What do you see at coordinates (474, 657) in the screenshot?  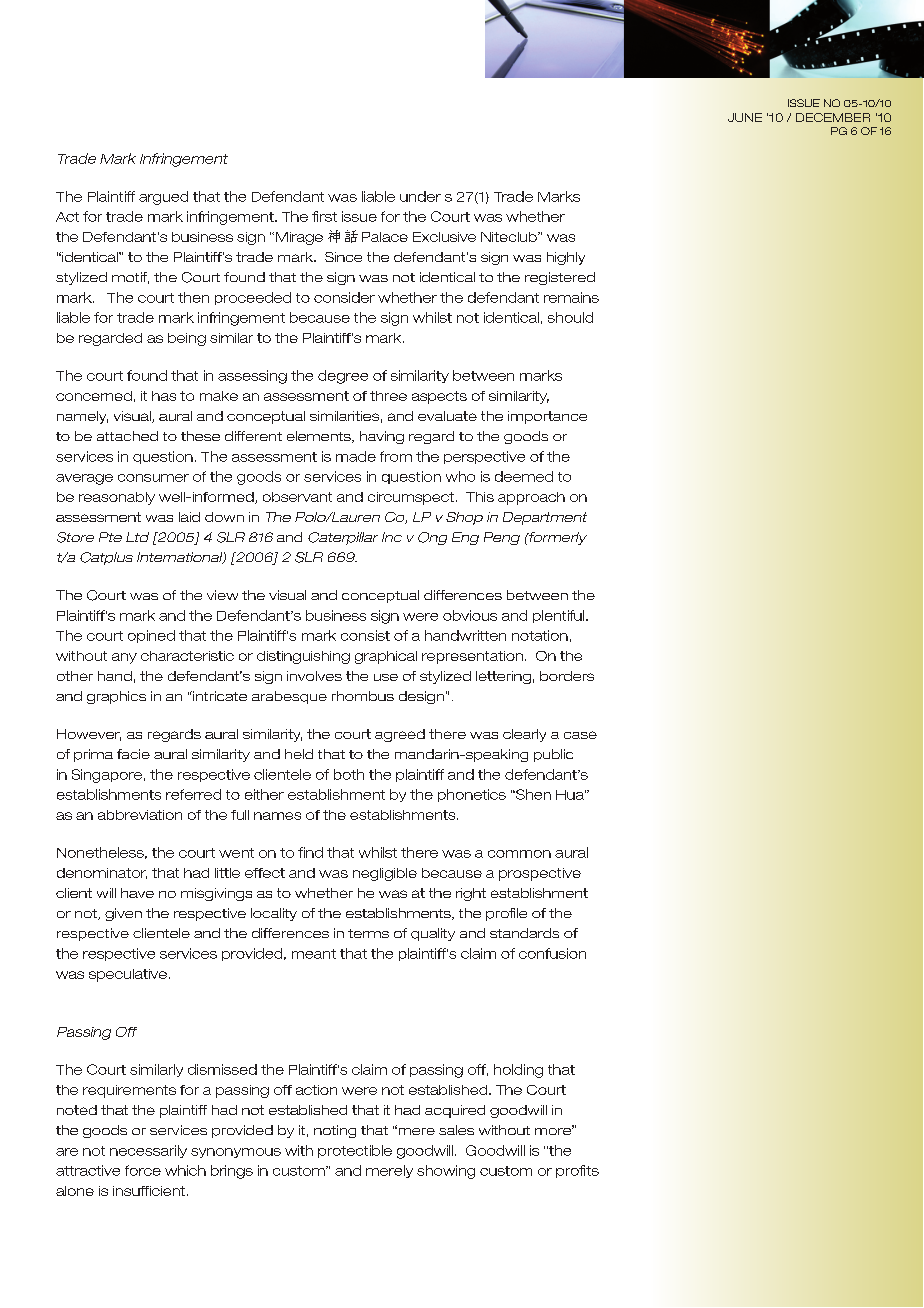 I see `representation` at bounding box center [474, 657].
